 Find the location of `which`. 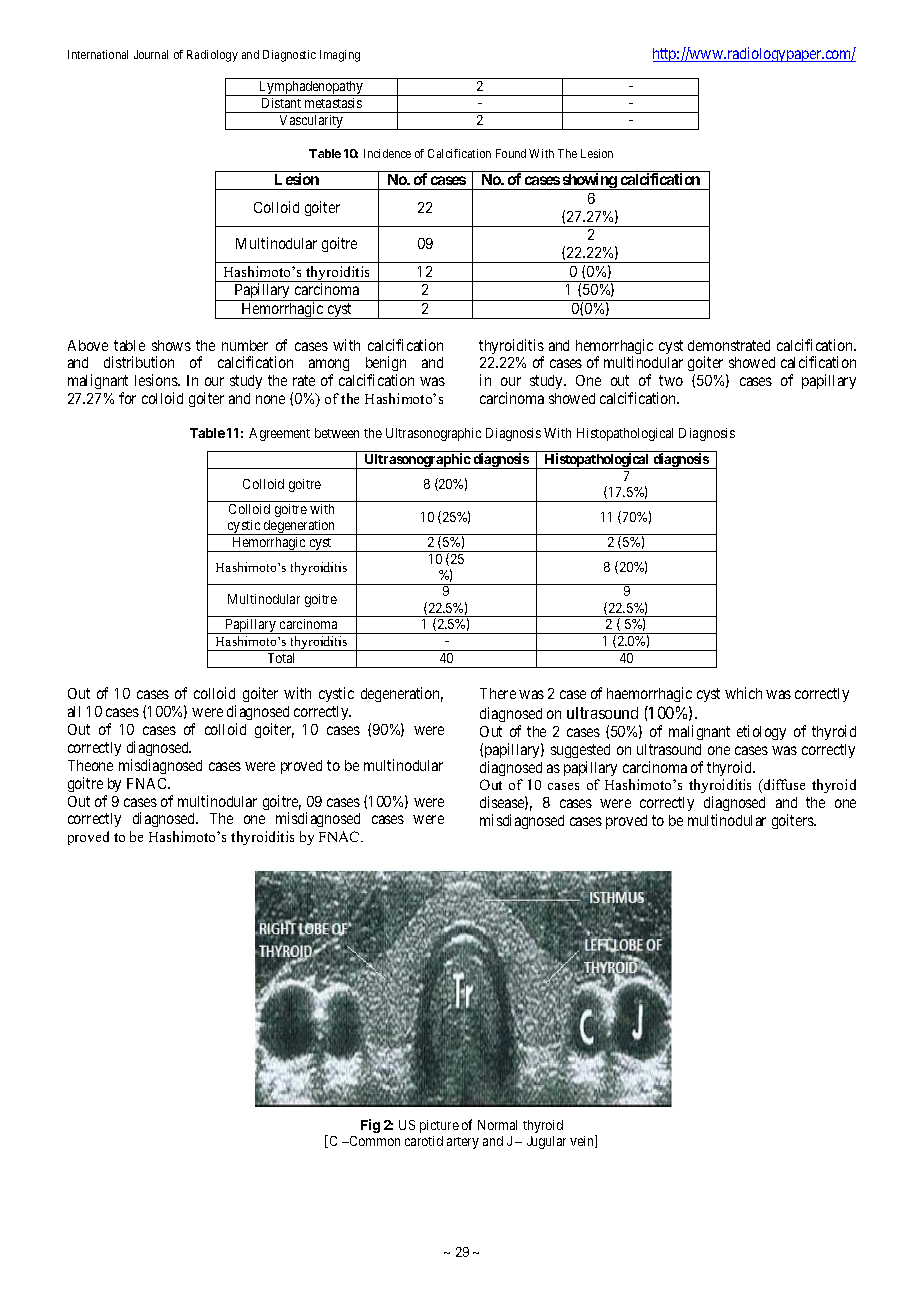

which is located at coordinates (743, 693).
